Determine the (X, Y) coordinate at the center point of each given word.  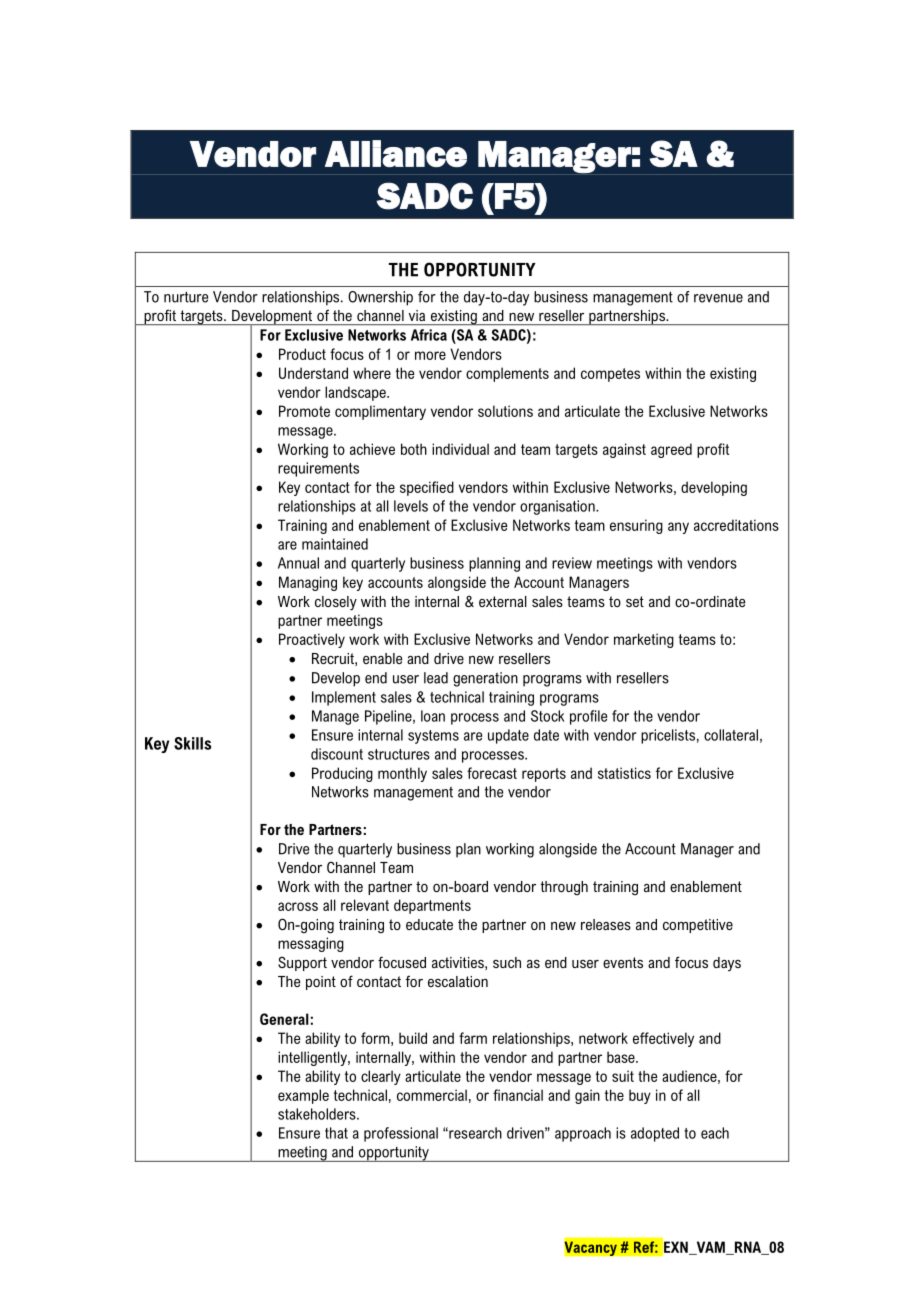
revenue (718, 298)
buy (640, 1096)
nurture (186, 297)
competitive (698, 926)
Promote (304, 411)
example (303, 1096)
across (298, 906)
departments (432, 906)
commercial (432, 1095)
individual (460, 449)
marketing (644, 640)
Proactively (312, 640)
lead (436, 678)
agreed (671, 450)
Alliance (396, 153)
